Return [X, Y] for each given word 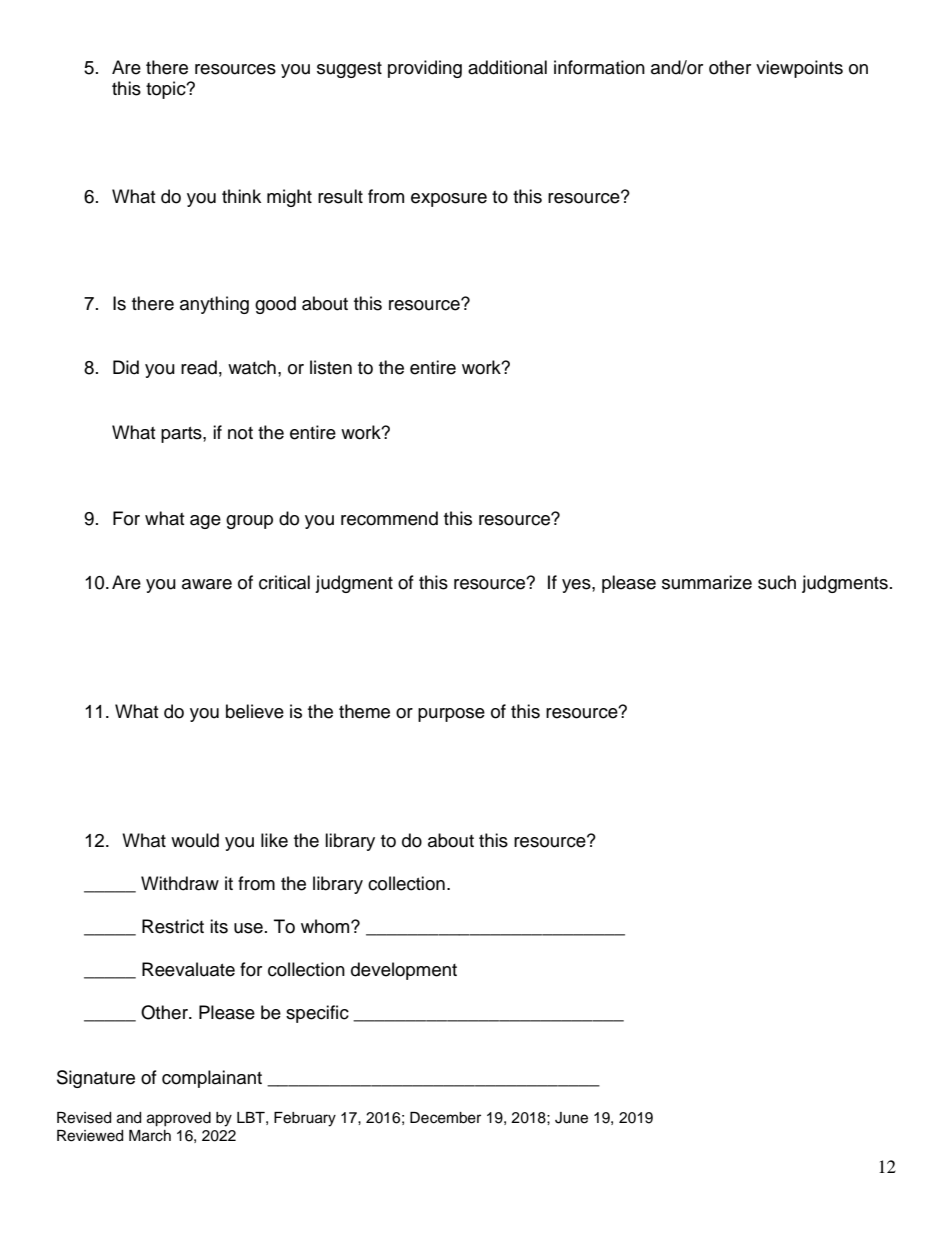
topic [167, 90]
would [195, 840]
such [777, 582]
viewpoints [799, 69]
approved [179, 1119]
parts [182, 435]
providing [425, 69]
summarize [707, 582]
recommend [389, 518]
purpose [451, 715]
